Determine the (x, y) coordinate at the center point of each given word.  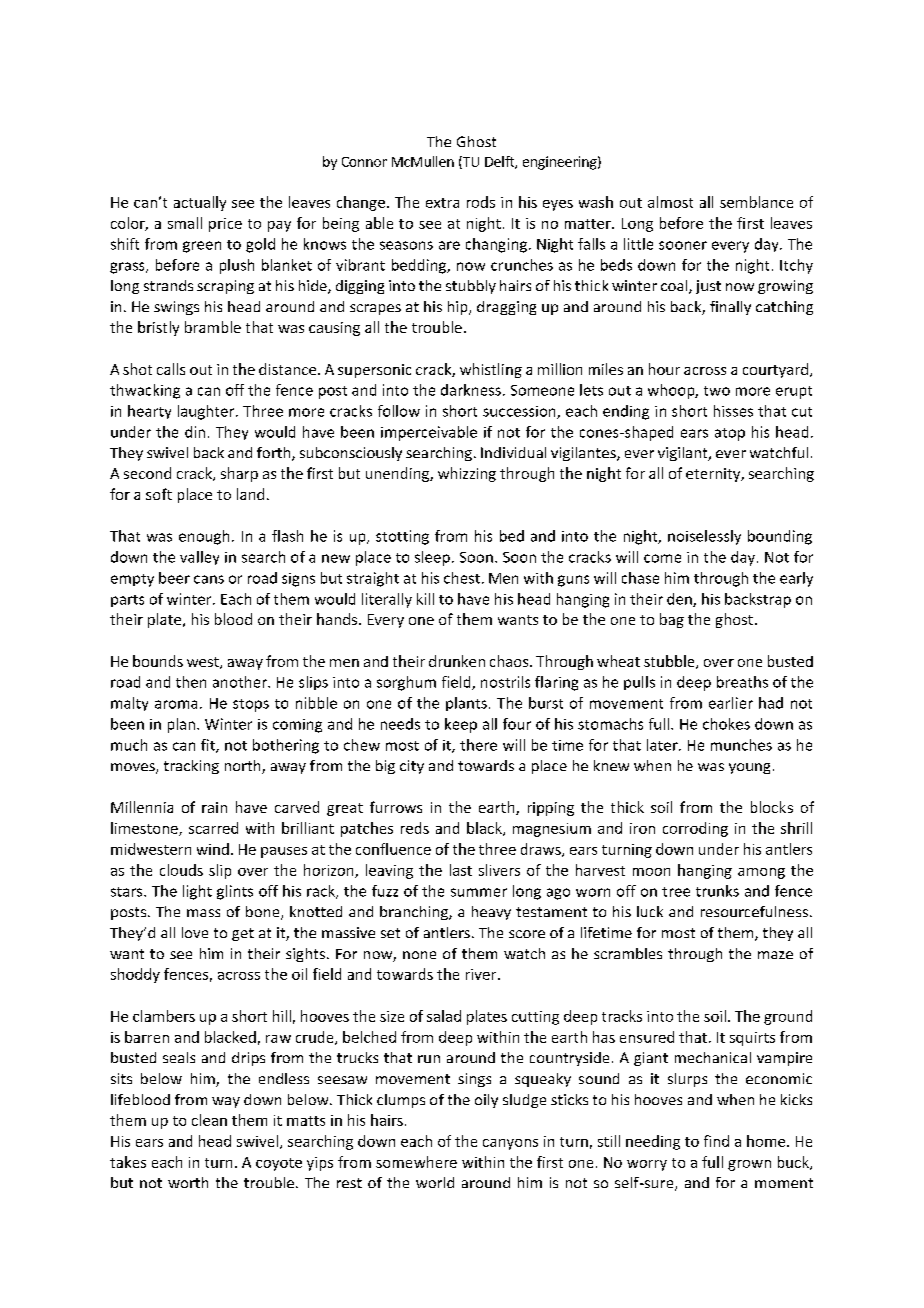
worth (188, 1182)
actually (200, 203)
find (716, 1141)
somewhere (416, 1162)
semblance (756, 202)
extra (442, 203)
